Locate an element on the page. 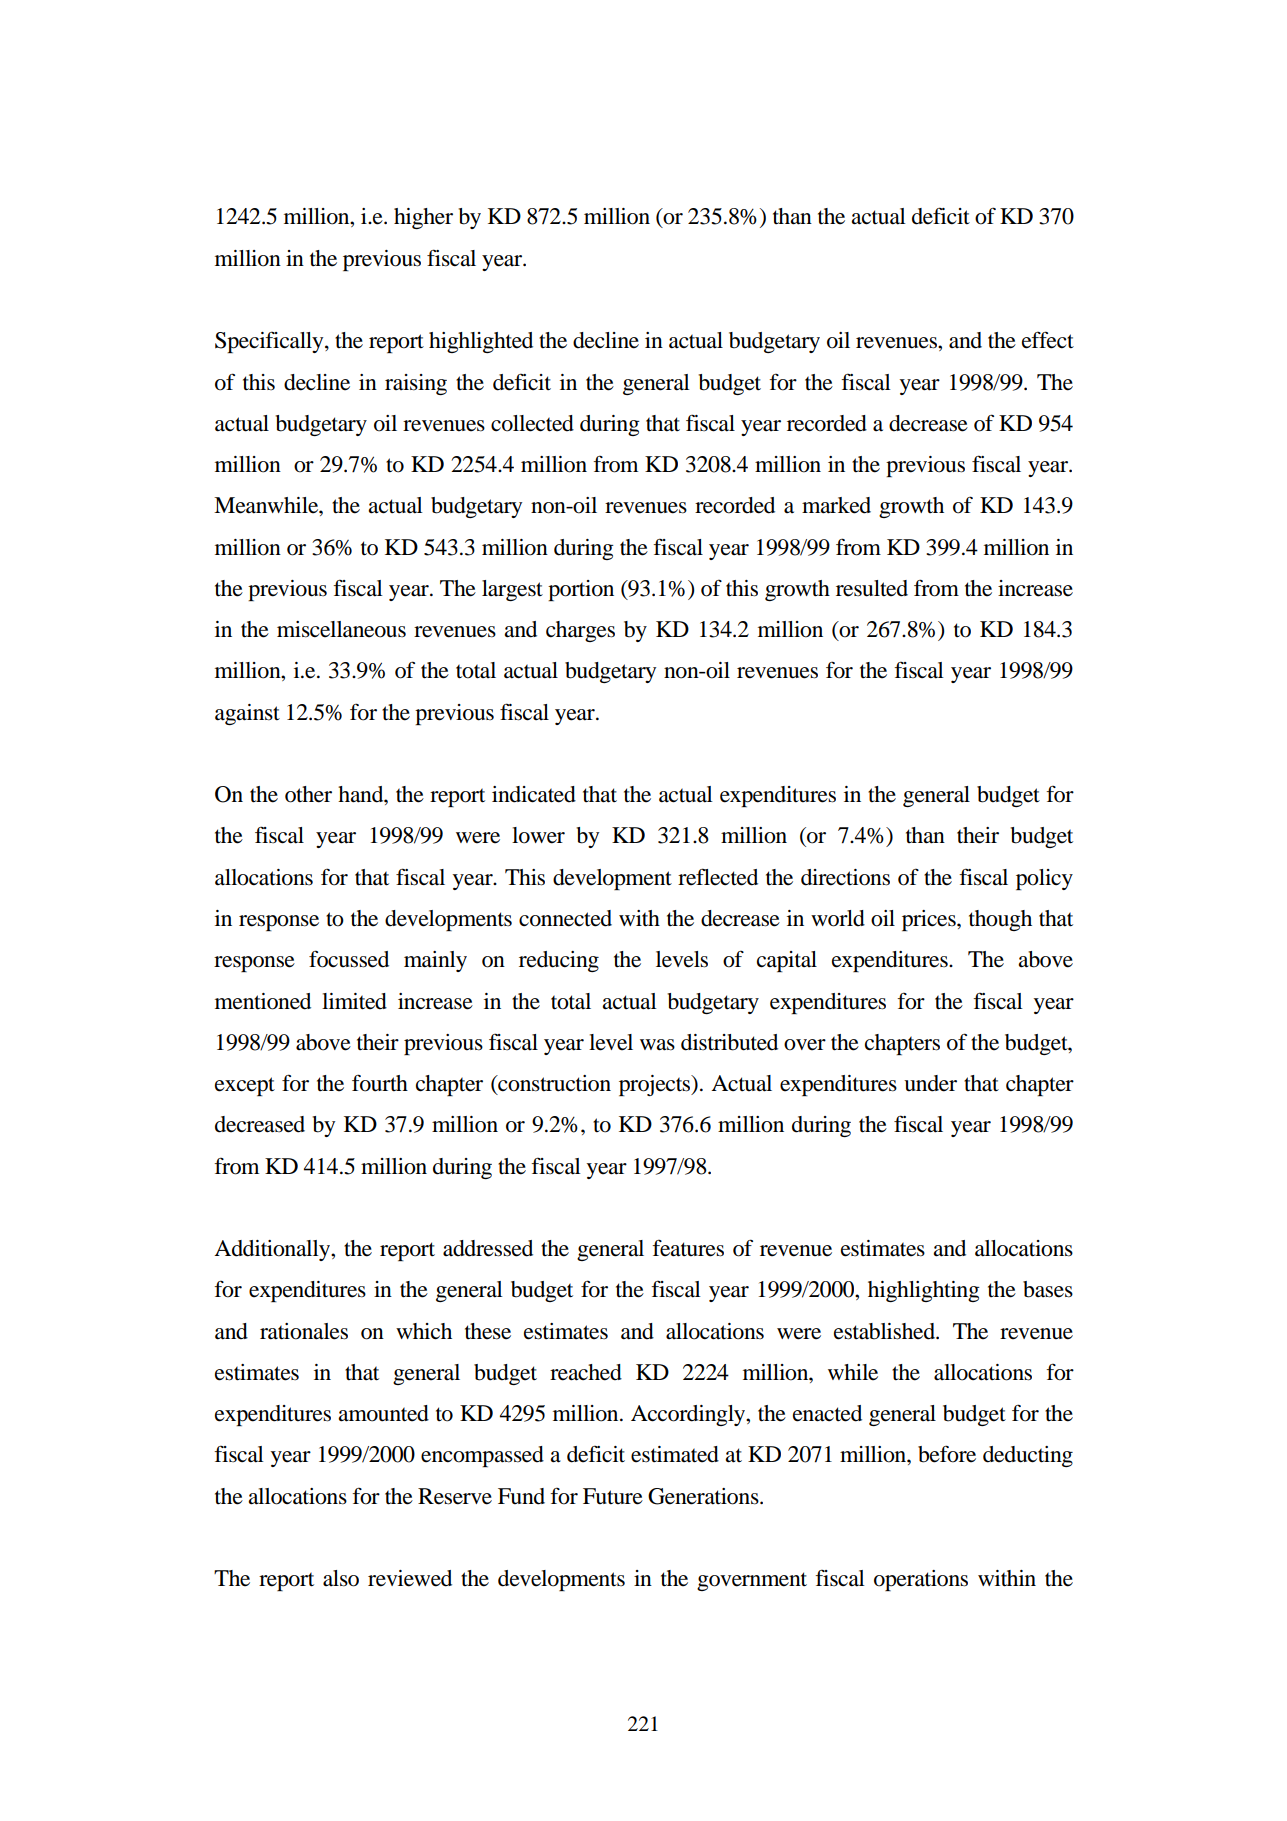 The image size is (1287, 1821). highlighting is located at coordinates (924, 1291).
